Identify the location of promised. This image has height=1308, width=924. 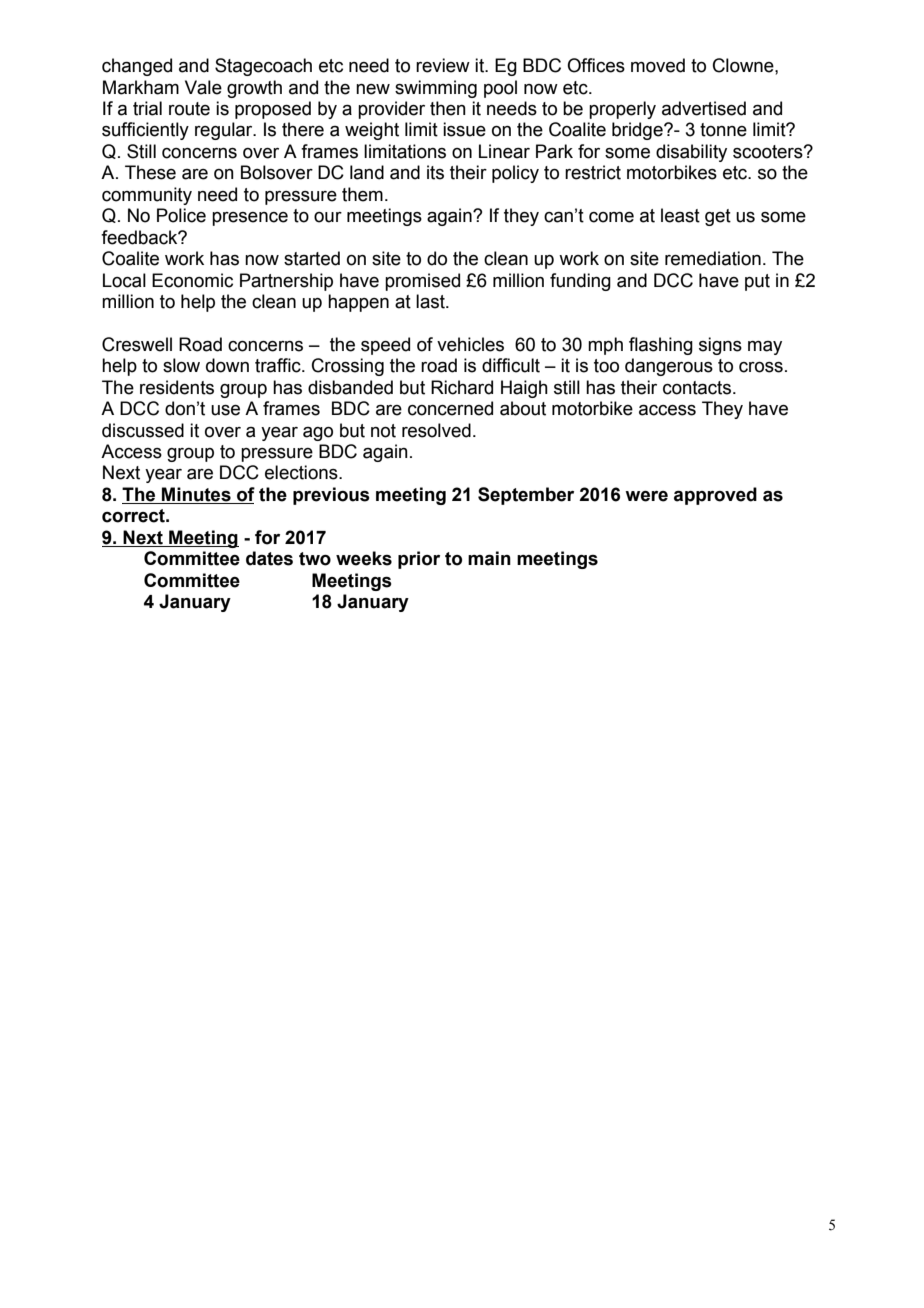
(422, 282).
